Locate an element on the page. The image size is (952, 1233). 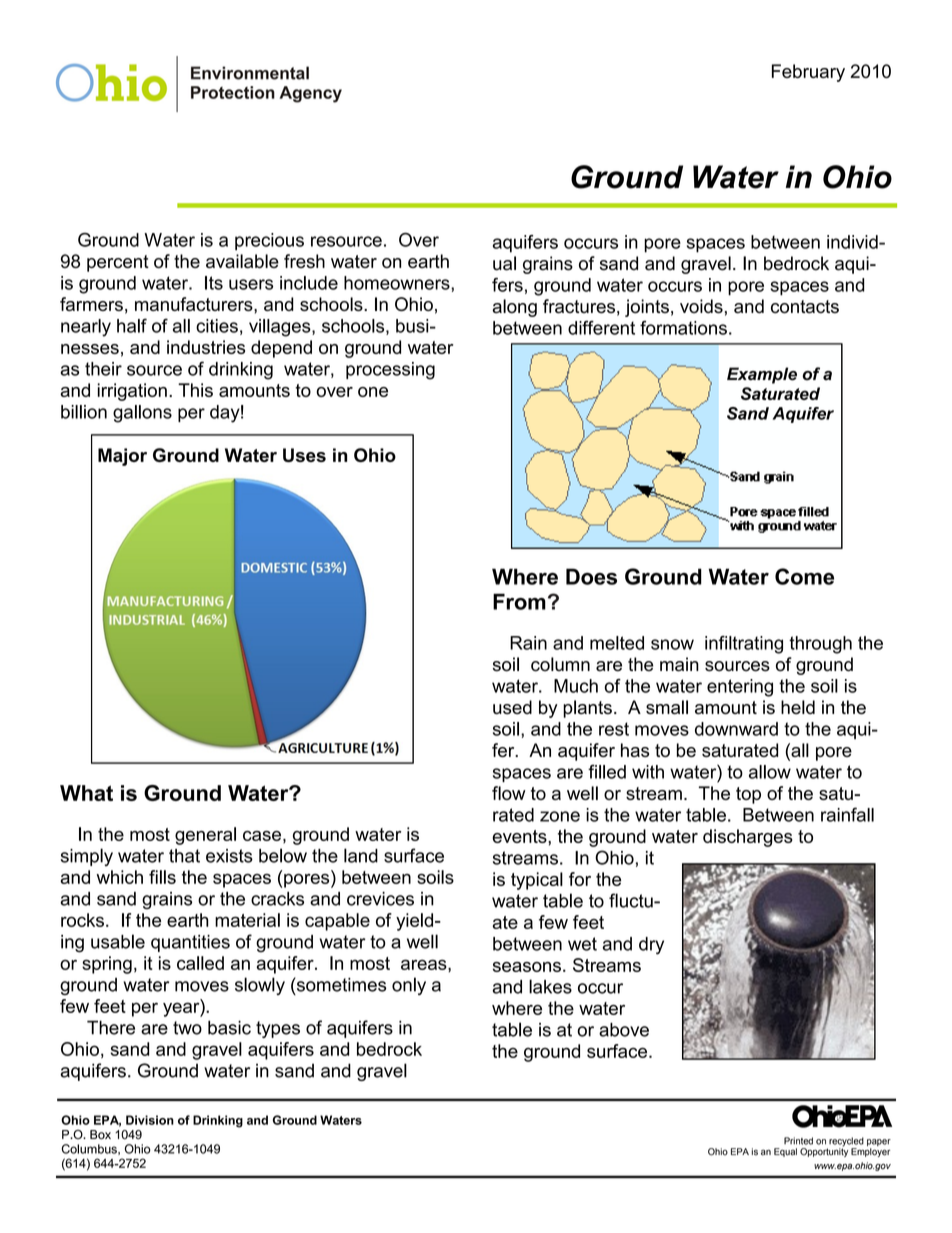
Printed is located at coordinates (798, 1141).
